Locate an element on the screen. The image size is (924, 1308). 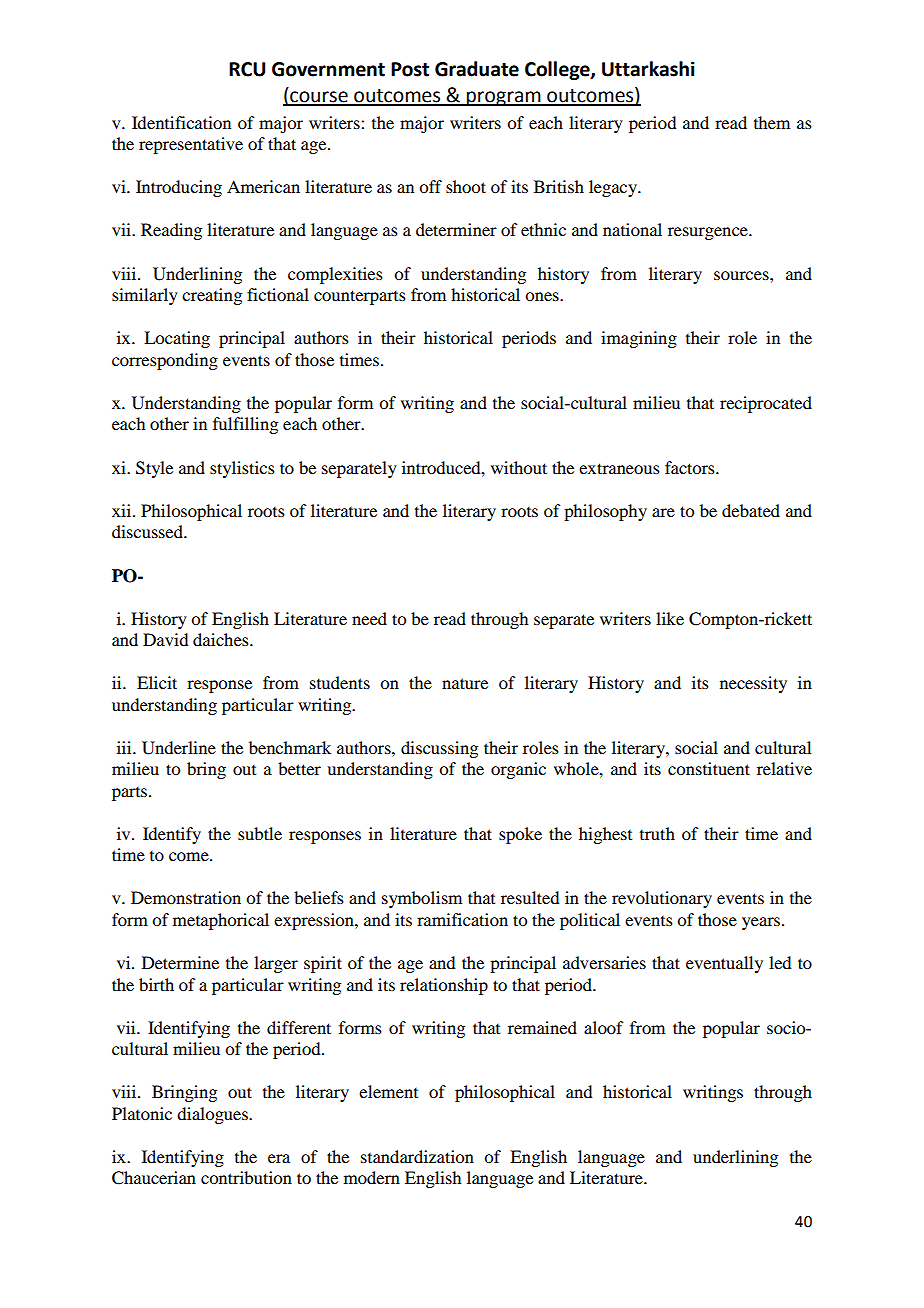
nature is located at coordinates (465, 683).
